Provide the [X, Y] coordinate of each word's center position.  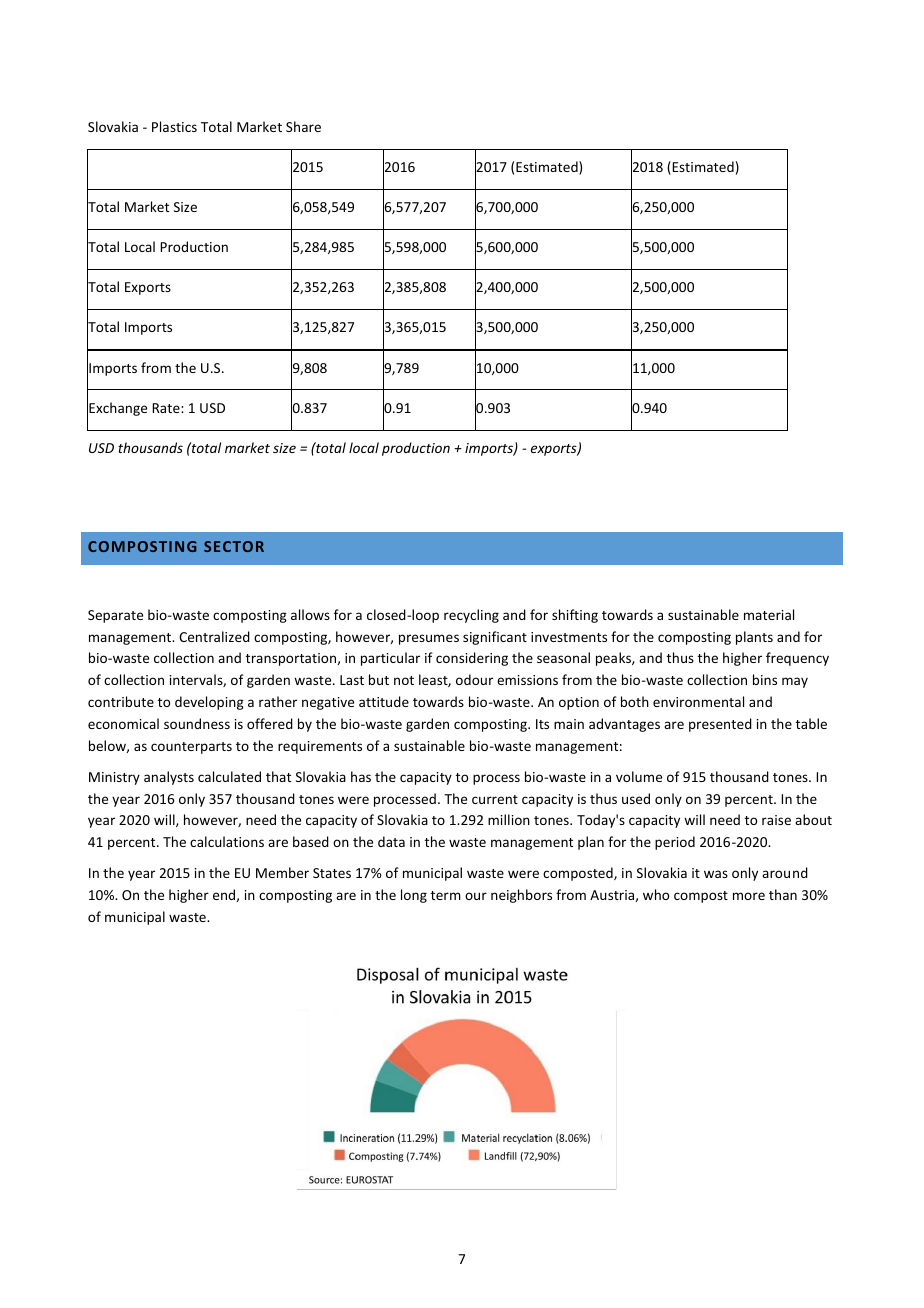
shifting [575, 616]
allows [310, 614]
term [446, 895]
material [769, 614]
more [749, 896]
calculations [227, 841]
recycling [471, 616]
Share [303, 126]
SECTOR [234, 546]
